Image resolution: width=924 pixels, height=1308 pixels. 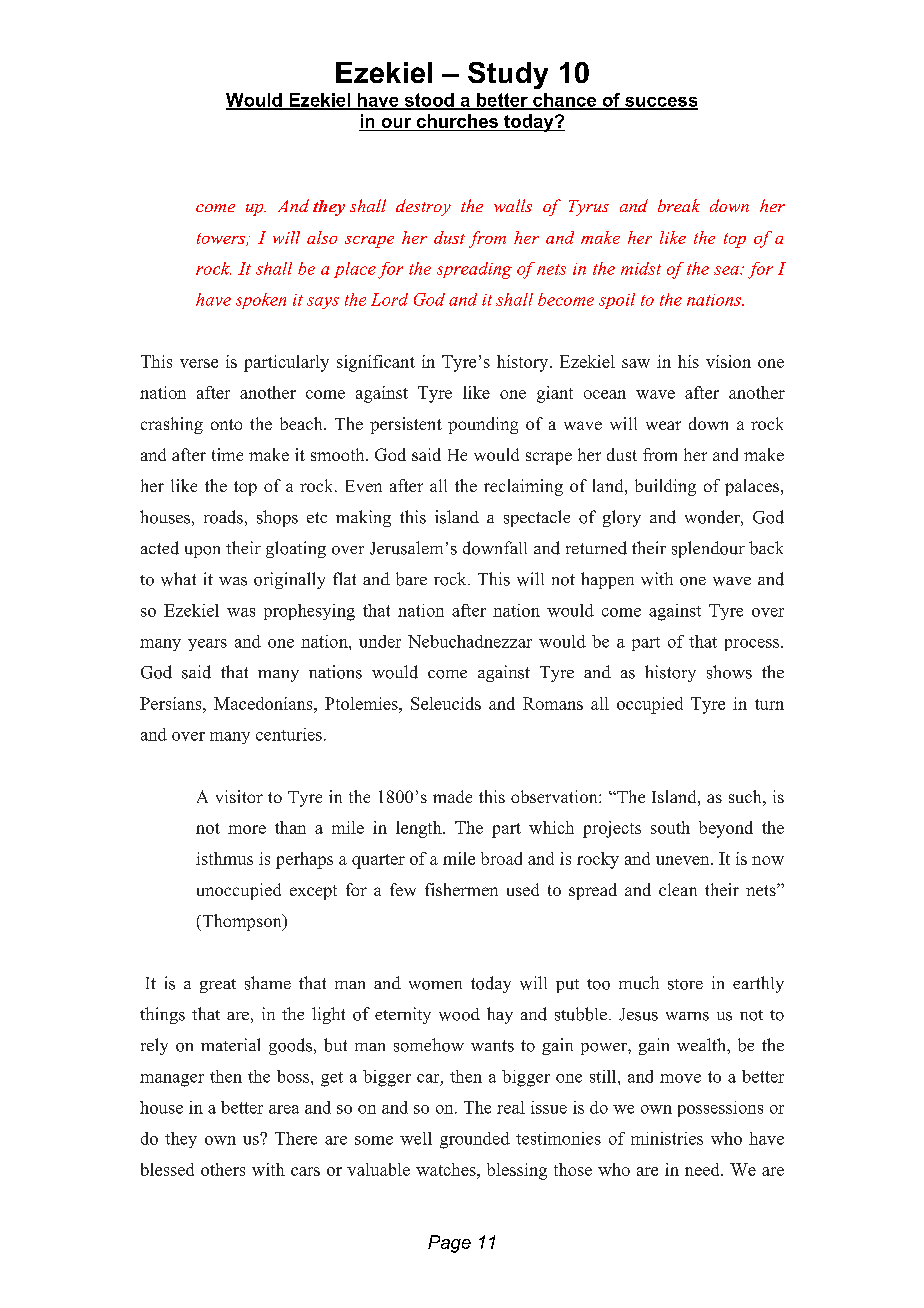 What do you see at coordinates (660, 103) in the screenshot?
I see `success` at bounding box center [660, 103].
